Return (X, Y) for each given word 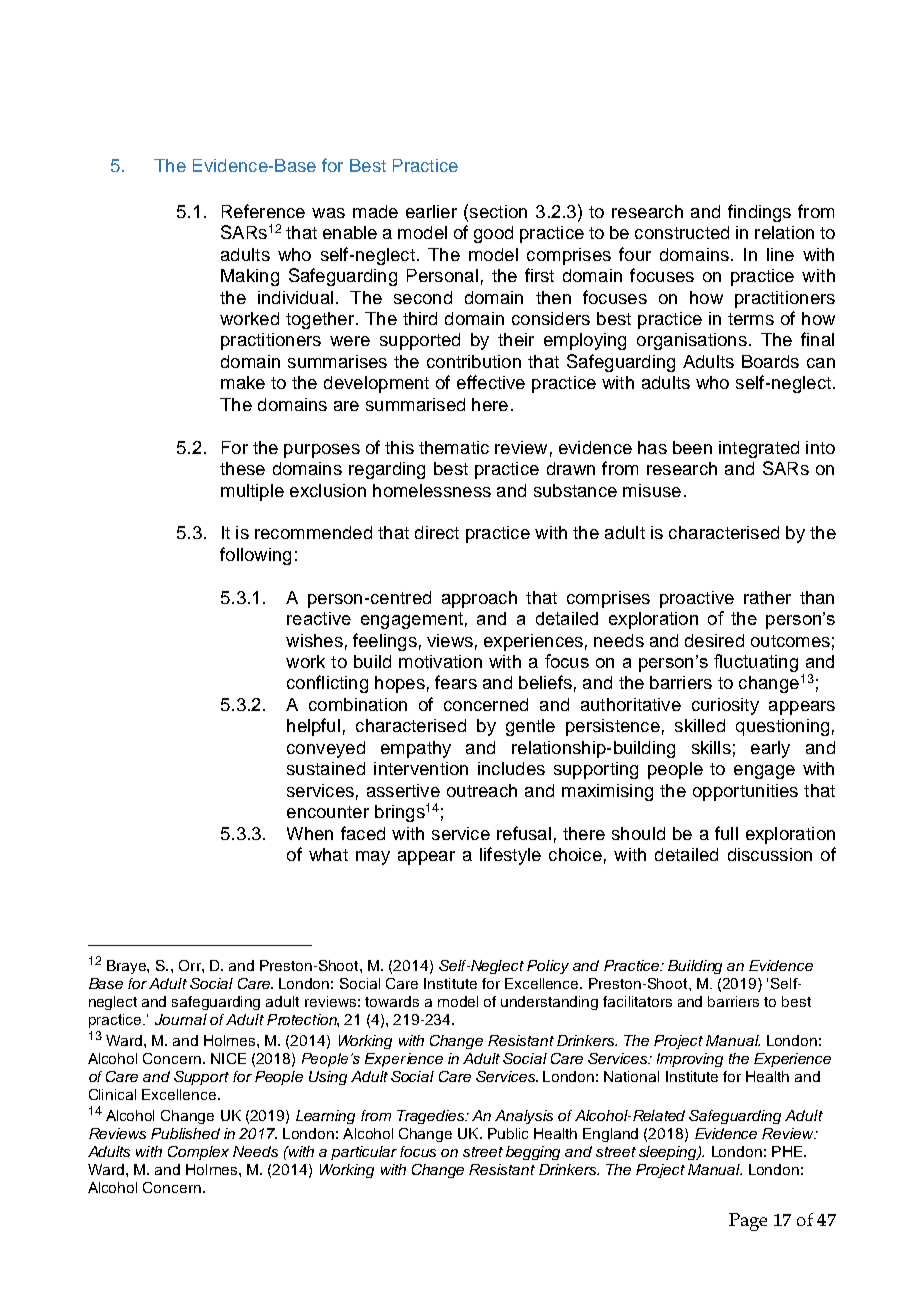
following (255, 556)
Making (250, 277)
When (310, 833)
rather (767, 597)
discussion (770, 854)
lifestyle (510, 856)
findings (759, 213)
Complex (198, 1153)
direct (437, 532)
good (493, 234)
